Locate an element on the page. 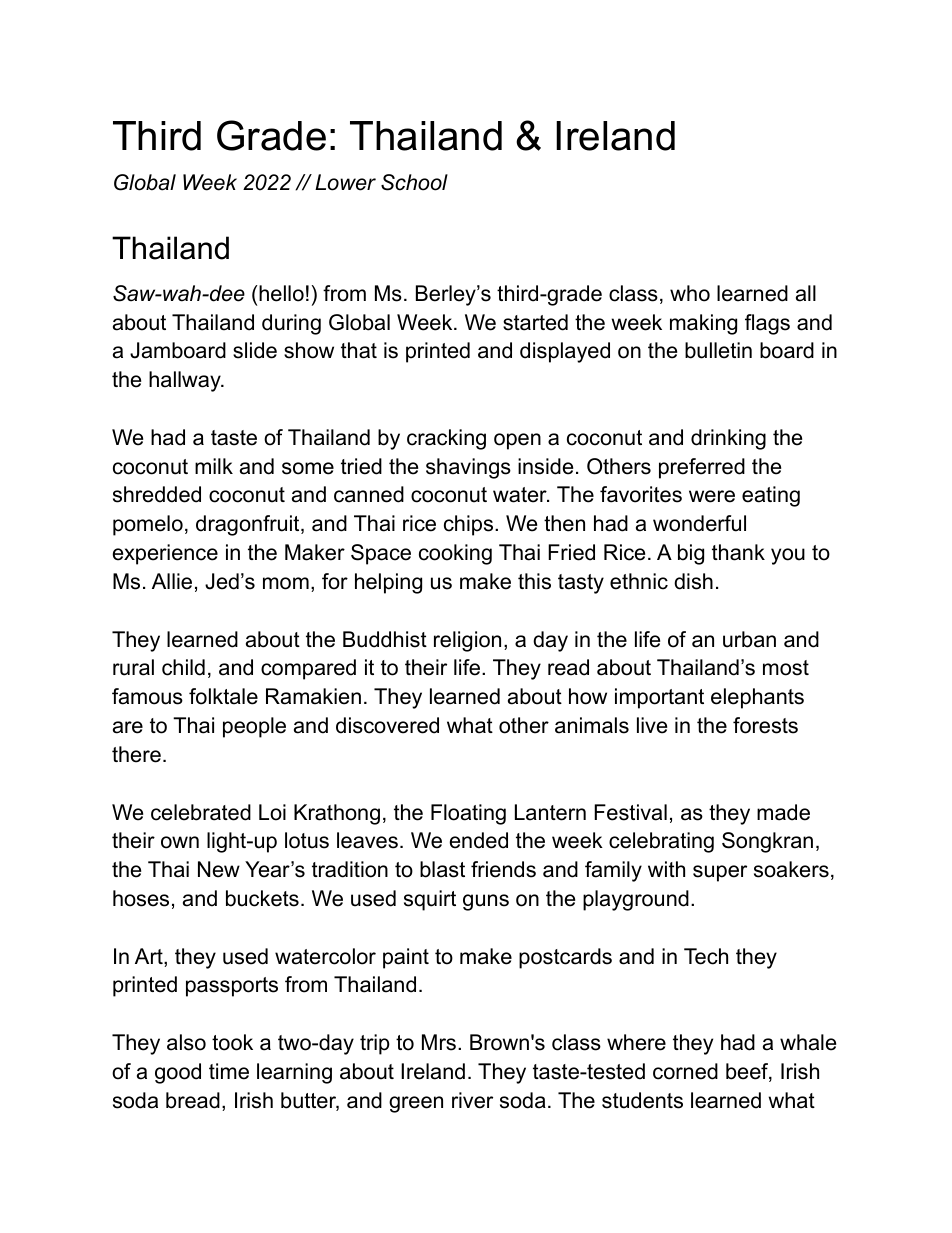 The width and height of the page is (952, 1233). who is located at coordinates (690, 293).
